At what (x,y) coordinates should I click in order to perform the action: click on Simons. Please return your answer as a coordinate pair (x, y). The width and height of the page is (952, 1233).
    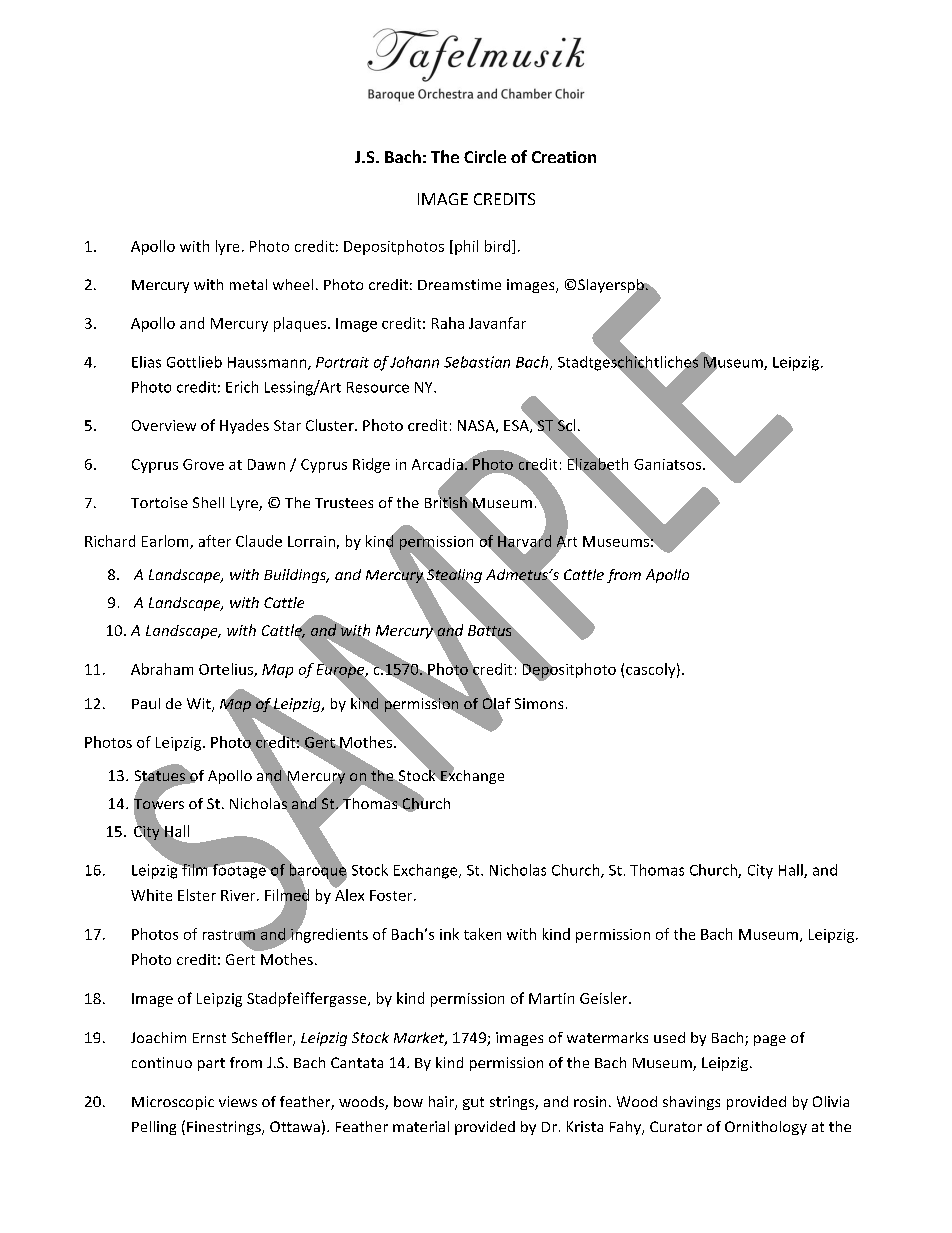
    Looking at the image, I should click on (539, 703).
